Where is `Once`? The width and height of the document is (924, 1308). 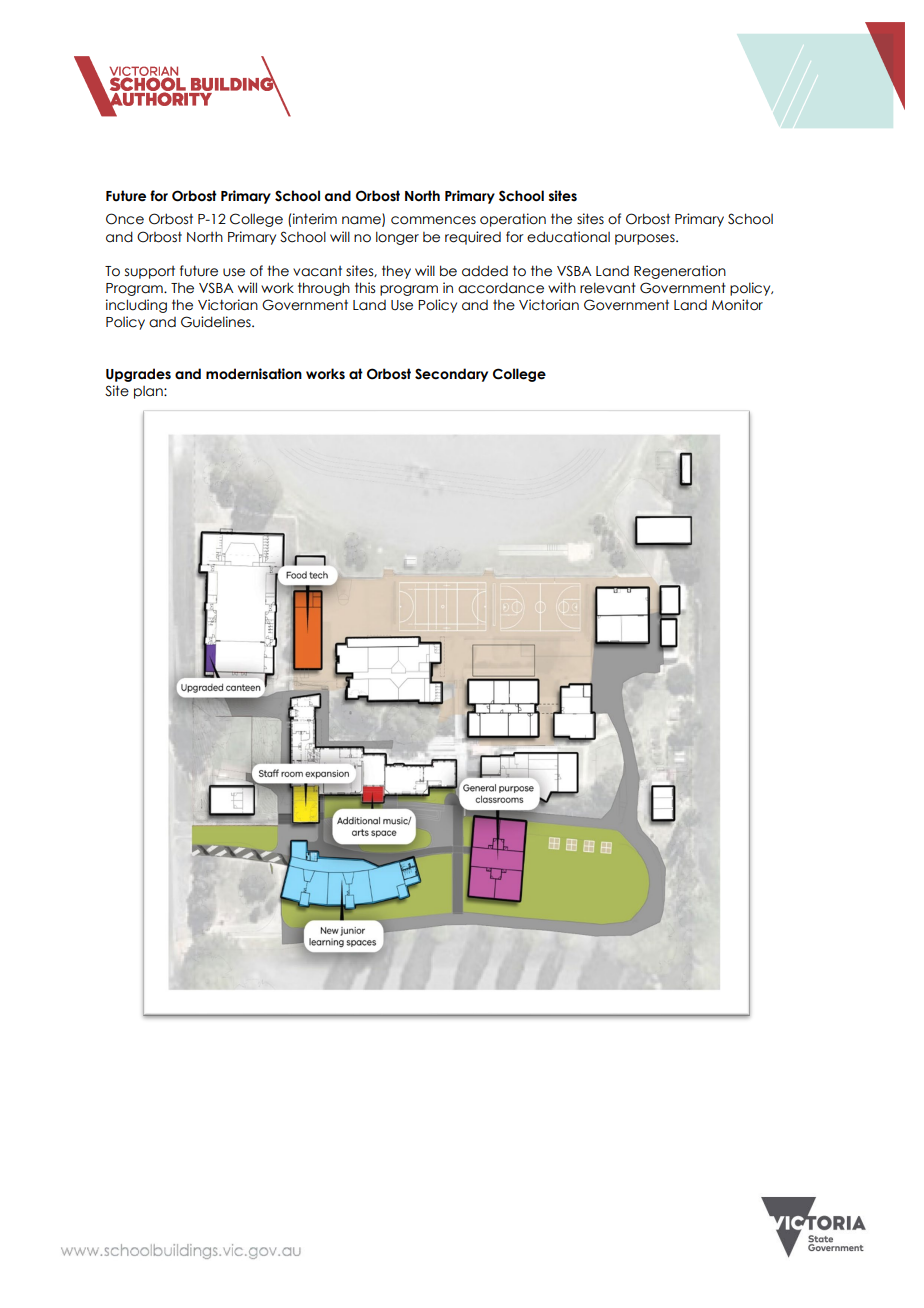
Once is located at coordinates (125, 219).
